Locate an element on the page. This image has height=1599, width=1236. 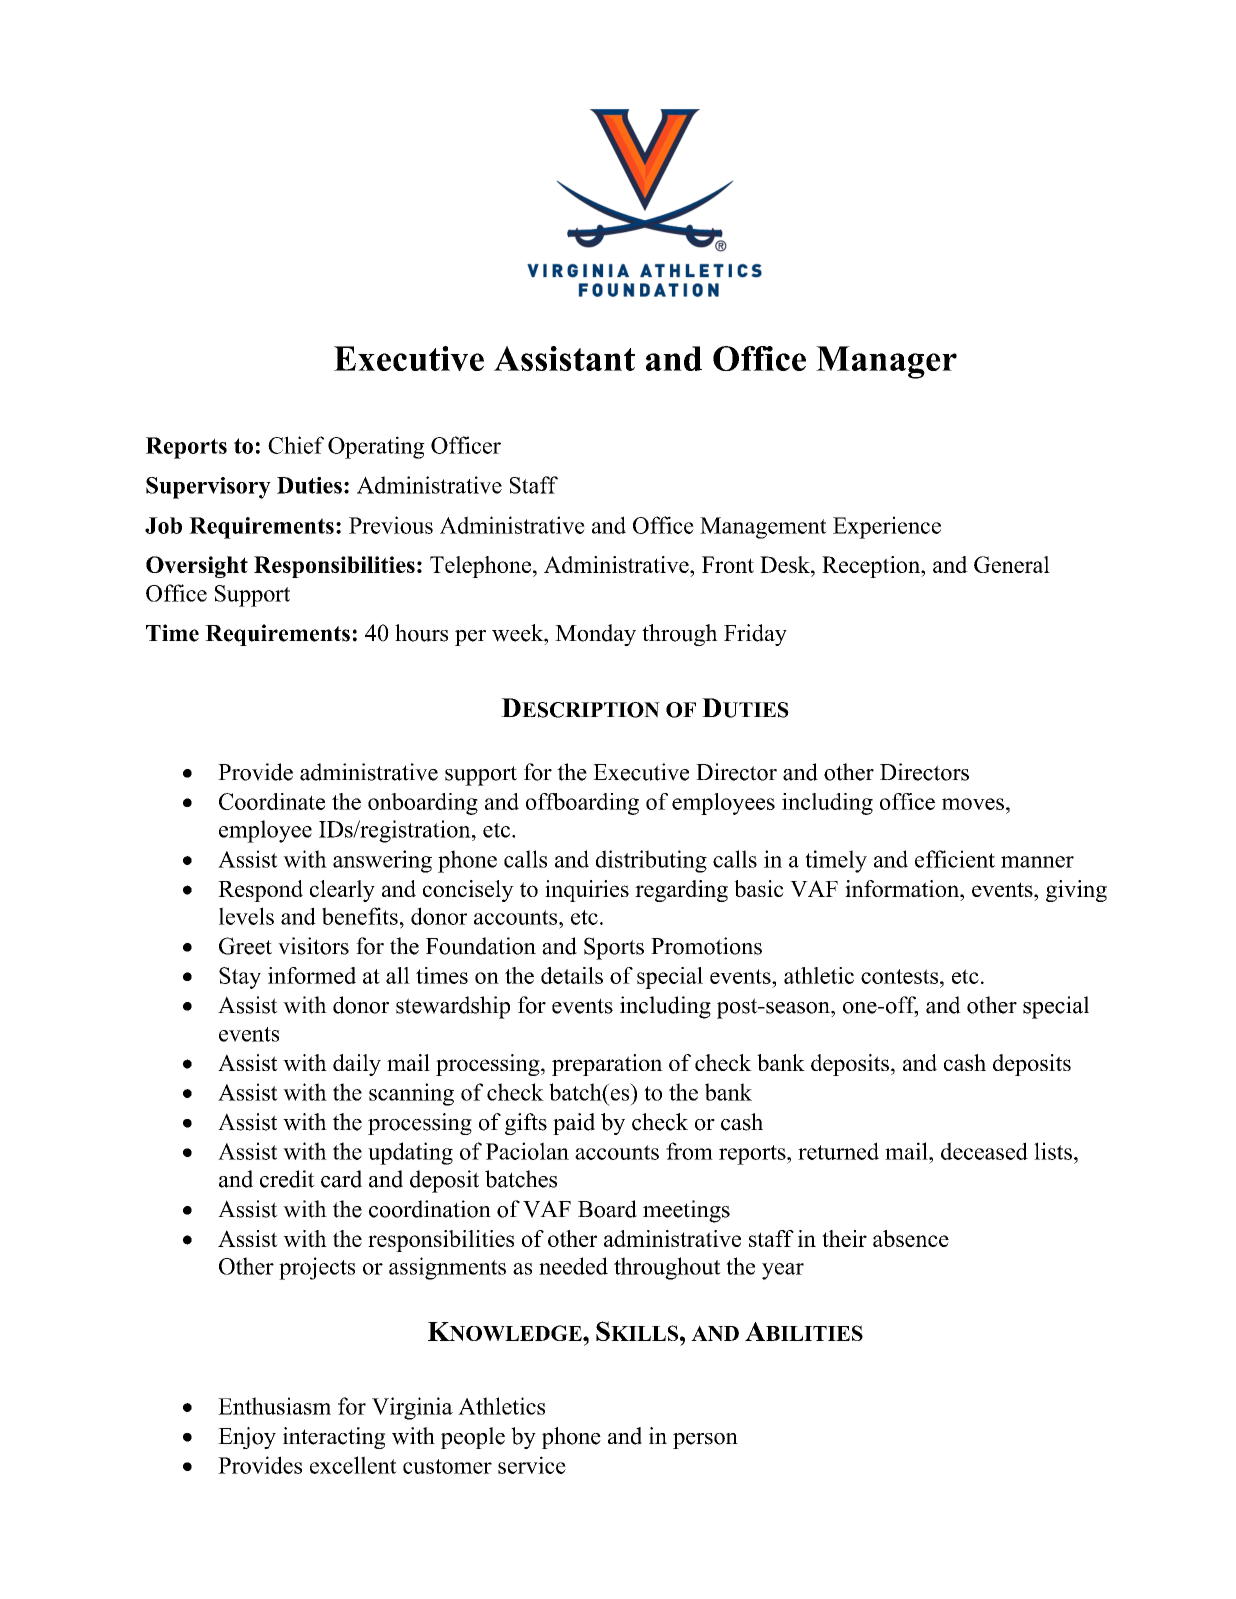
Enjoy is located at coordinates (247, 1438).
